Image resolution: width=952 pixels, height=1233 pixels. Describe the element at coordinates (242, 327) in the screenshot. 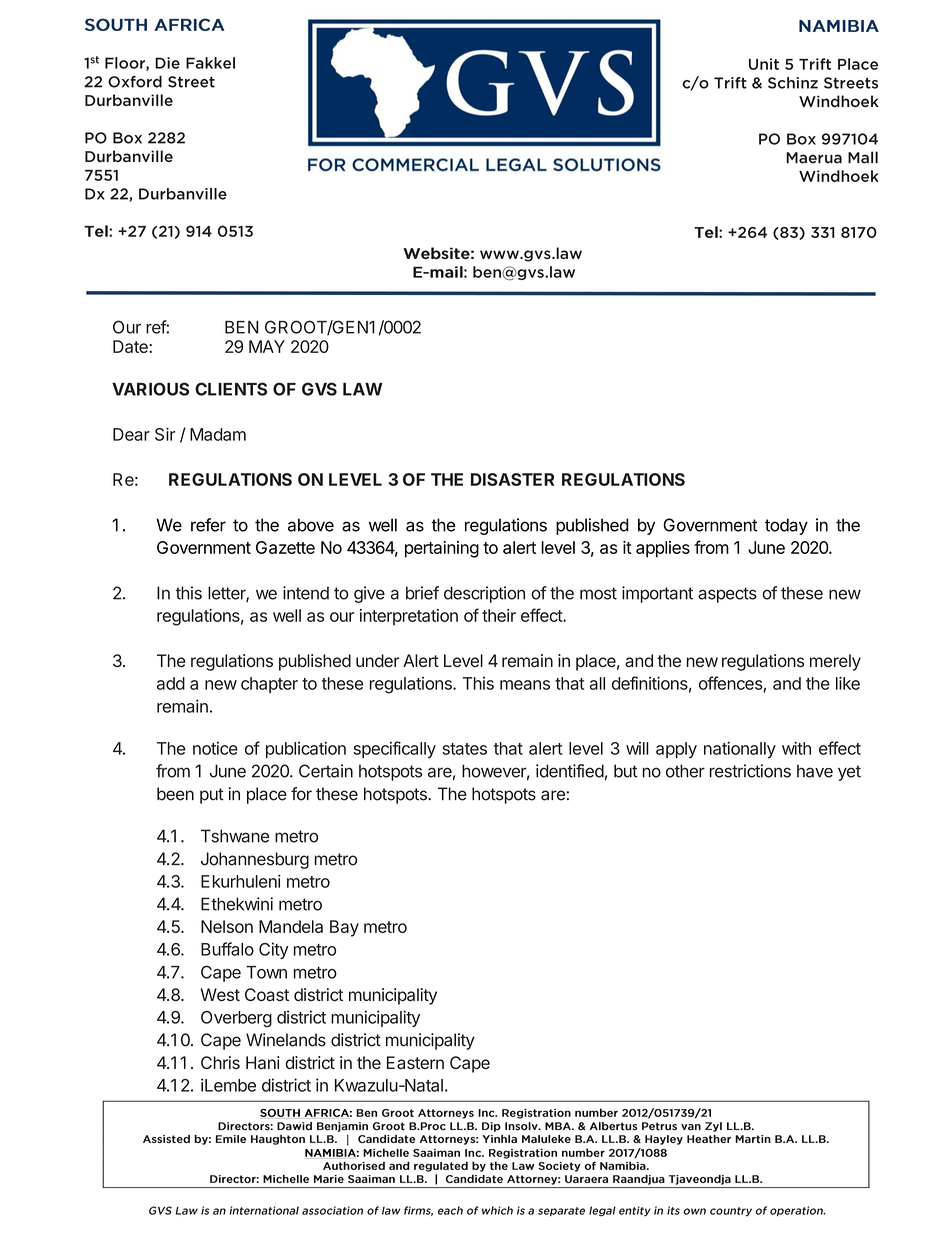

I see `BEN` at that location.
